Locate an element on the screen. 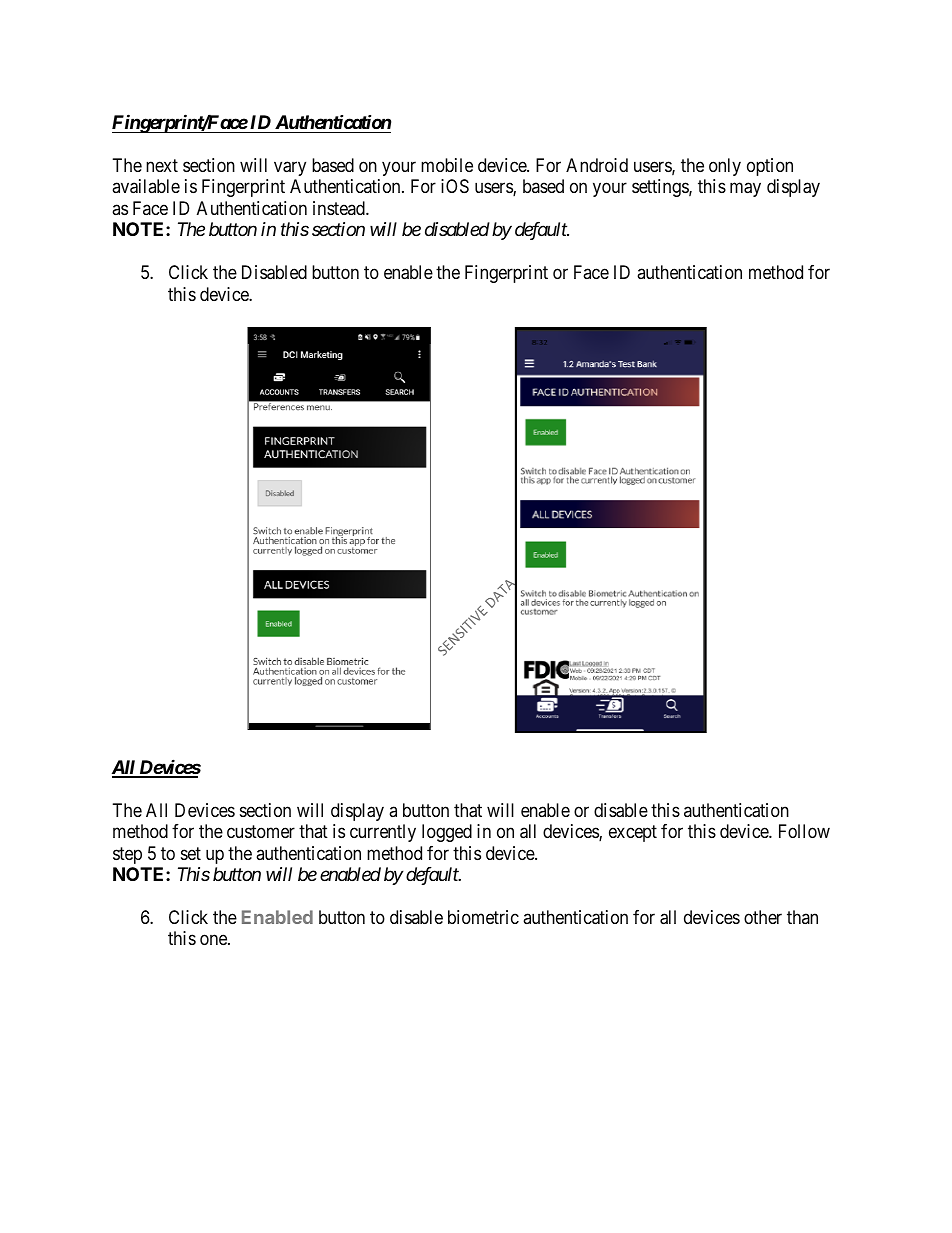  Android is located at coordinates (597, 165).
